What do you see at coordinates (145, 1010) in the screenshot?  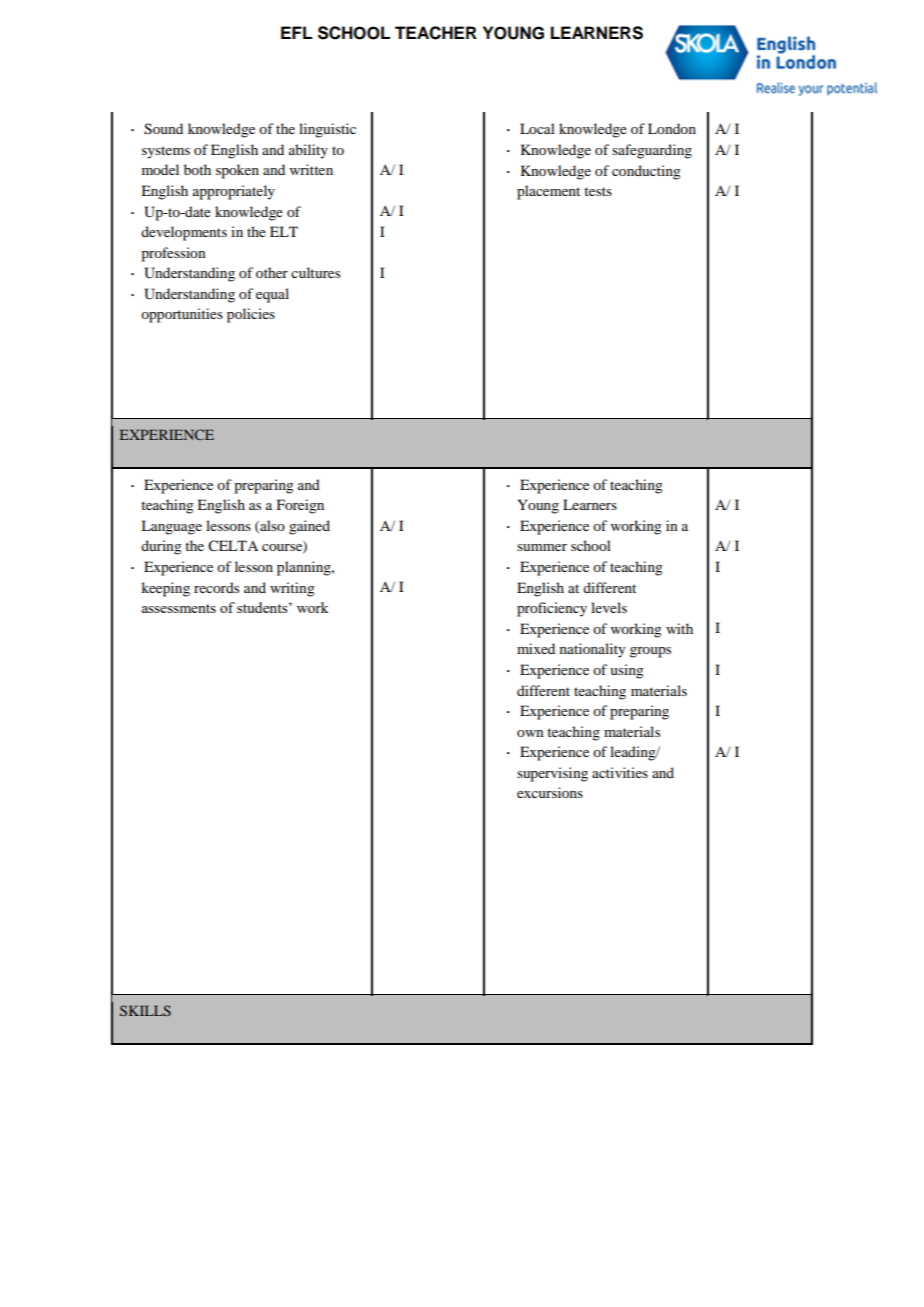 I see `SKILLS` at bounding box center [145, 1010].
